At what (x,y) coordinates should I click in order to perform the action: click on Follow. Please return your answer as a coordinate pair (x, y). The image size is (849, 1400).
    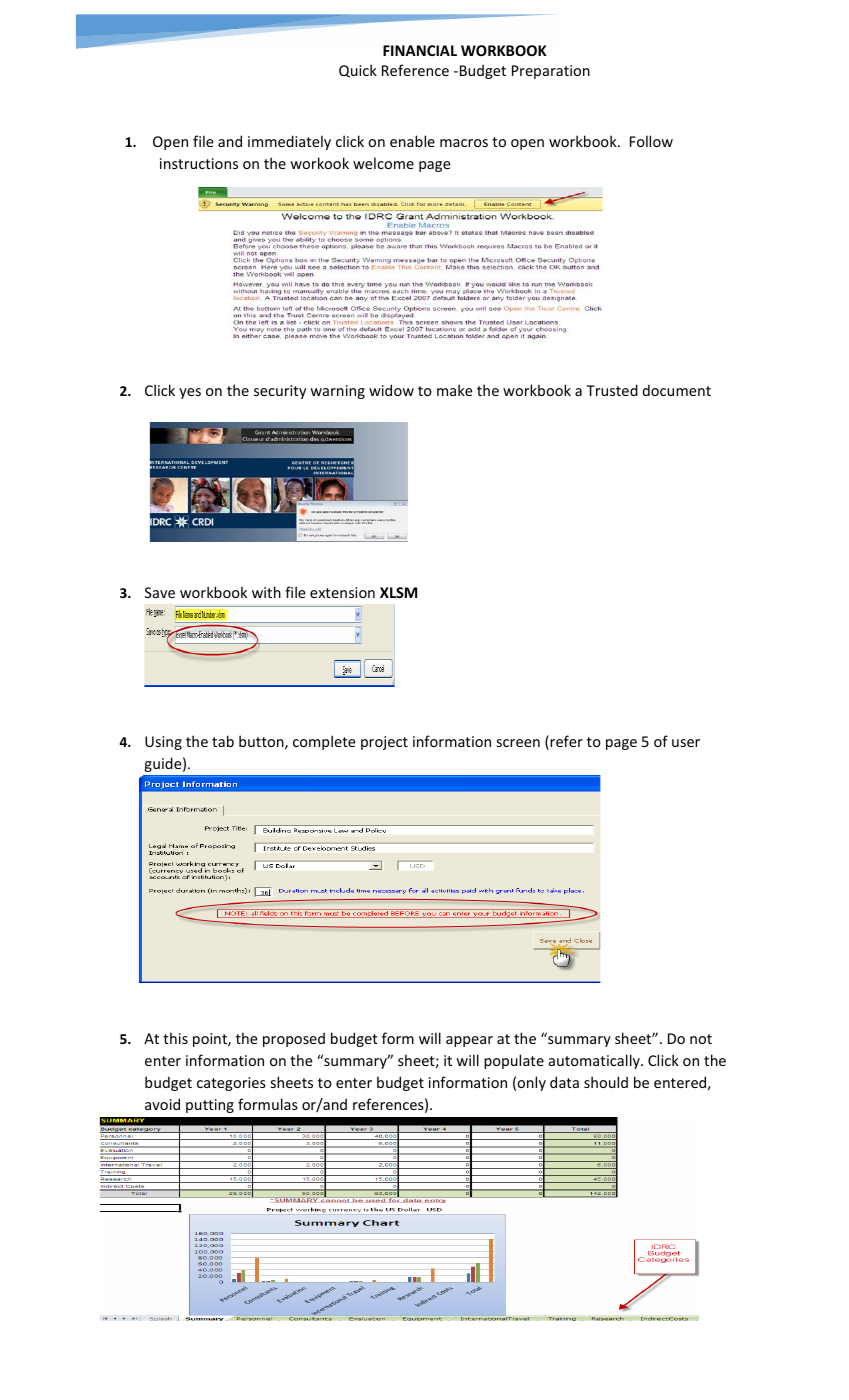
    Looking at the image, I should click on (651, 141).
